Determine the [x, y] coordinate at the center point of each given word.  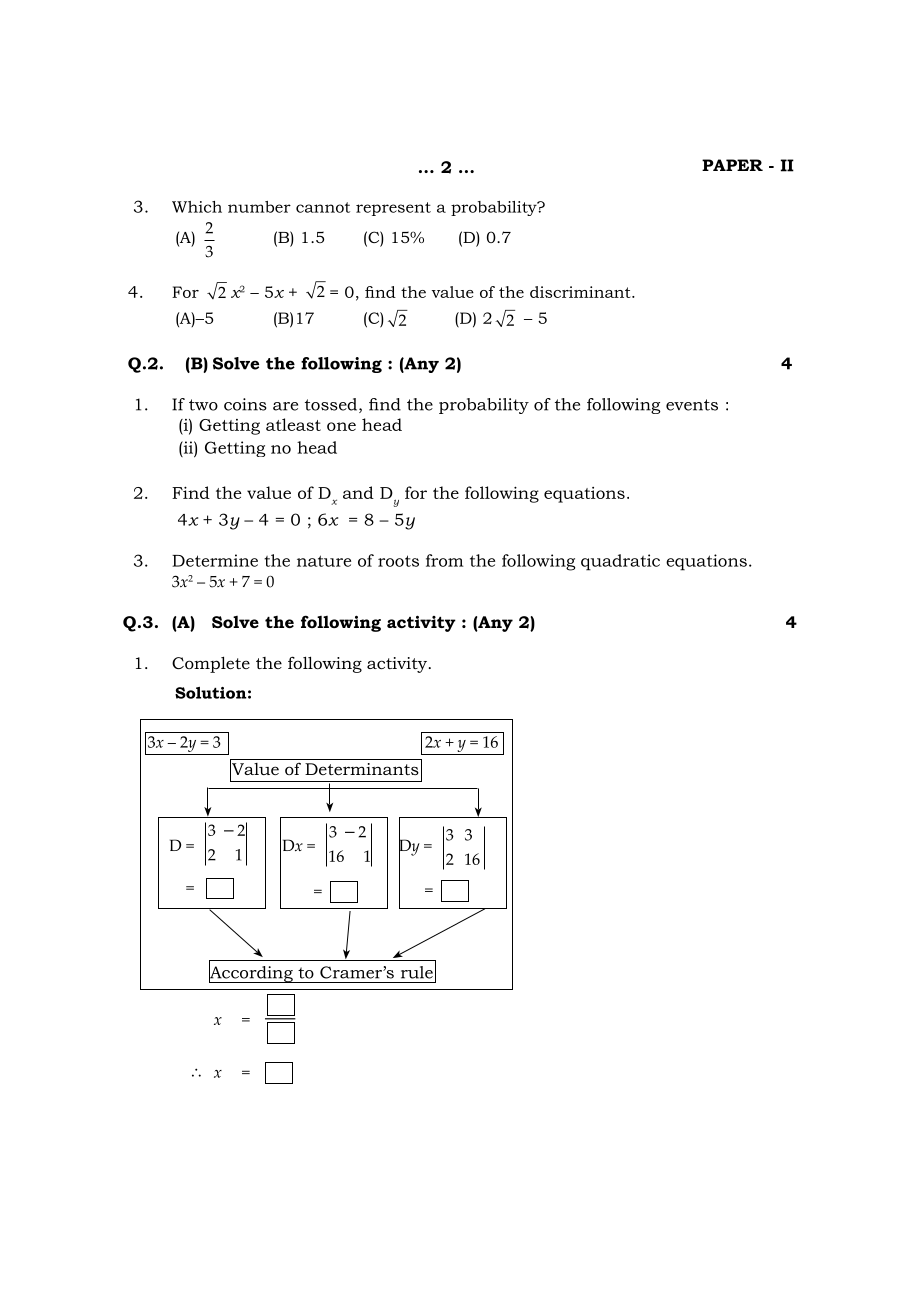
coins [245, 404]
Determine [215, 560]
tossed [332, 405]
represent [393, 209]
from [445, 560]
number [259, 207]
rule [417, 972]
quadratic [620, 562]
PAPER [732, 165]
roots [398, 561]
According [252, 973]
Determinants [362, 769]
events [692, 405]
